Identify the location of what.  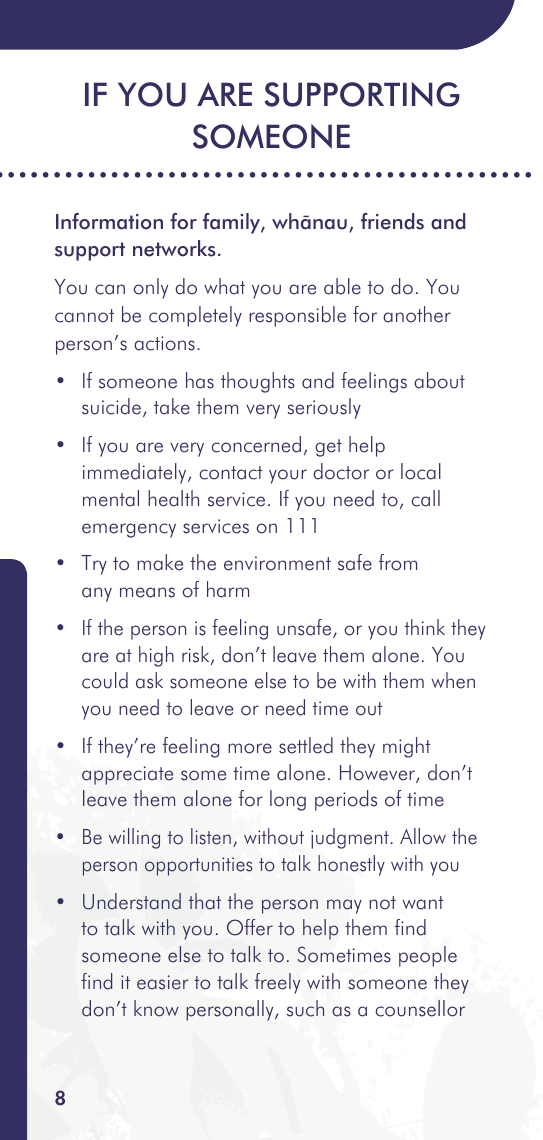
(224, 286).
